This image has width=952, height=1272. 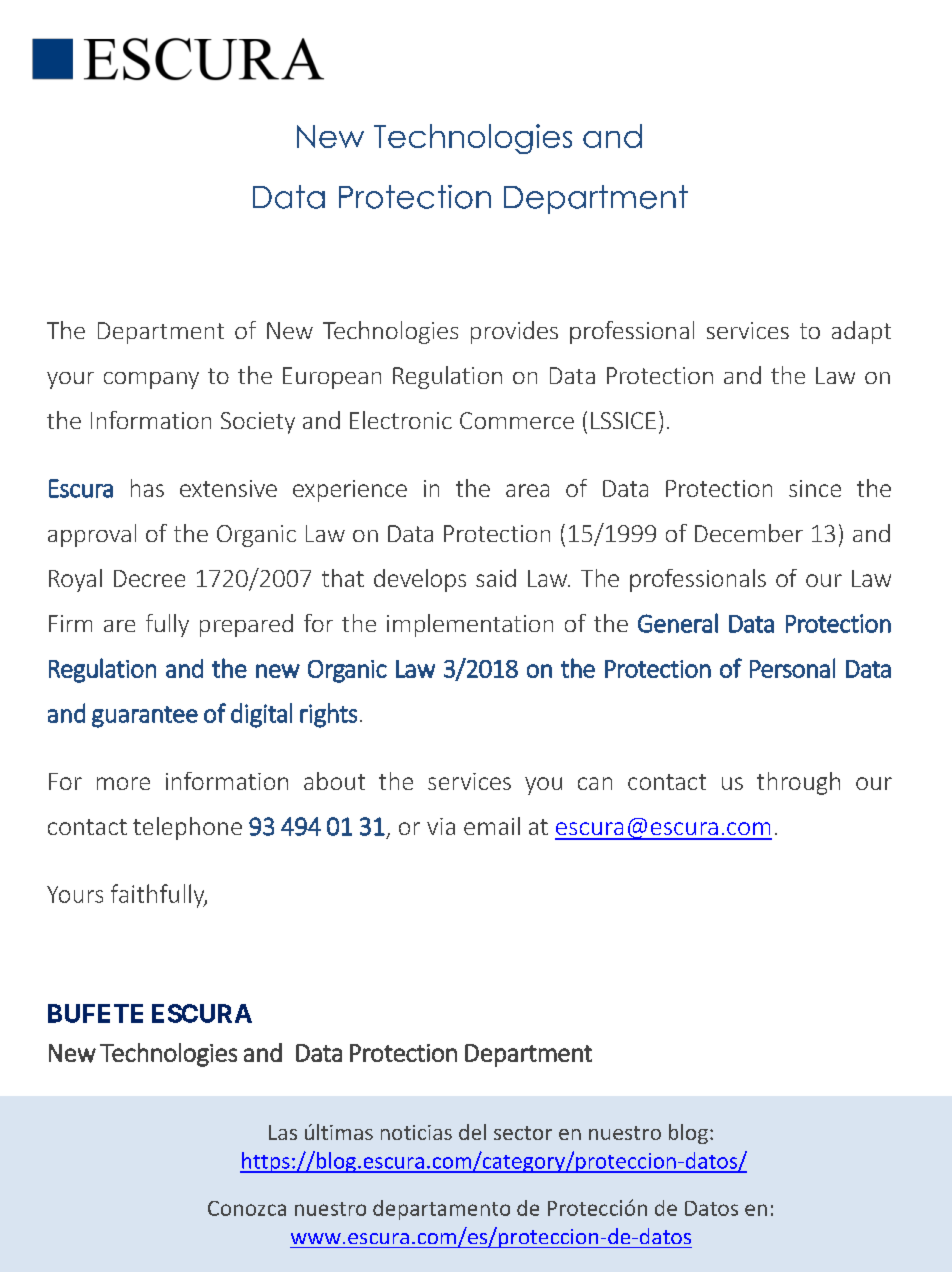 I want to click on through, so click(x=798, y=783).
